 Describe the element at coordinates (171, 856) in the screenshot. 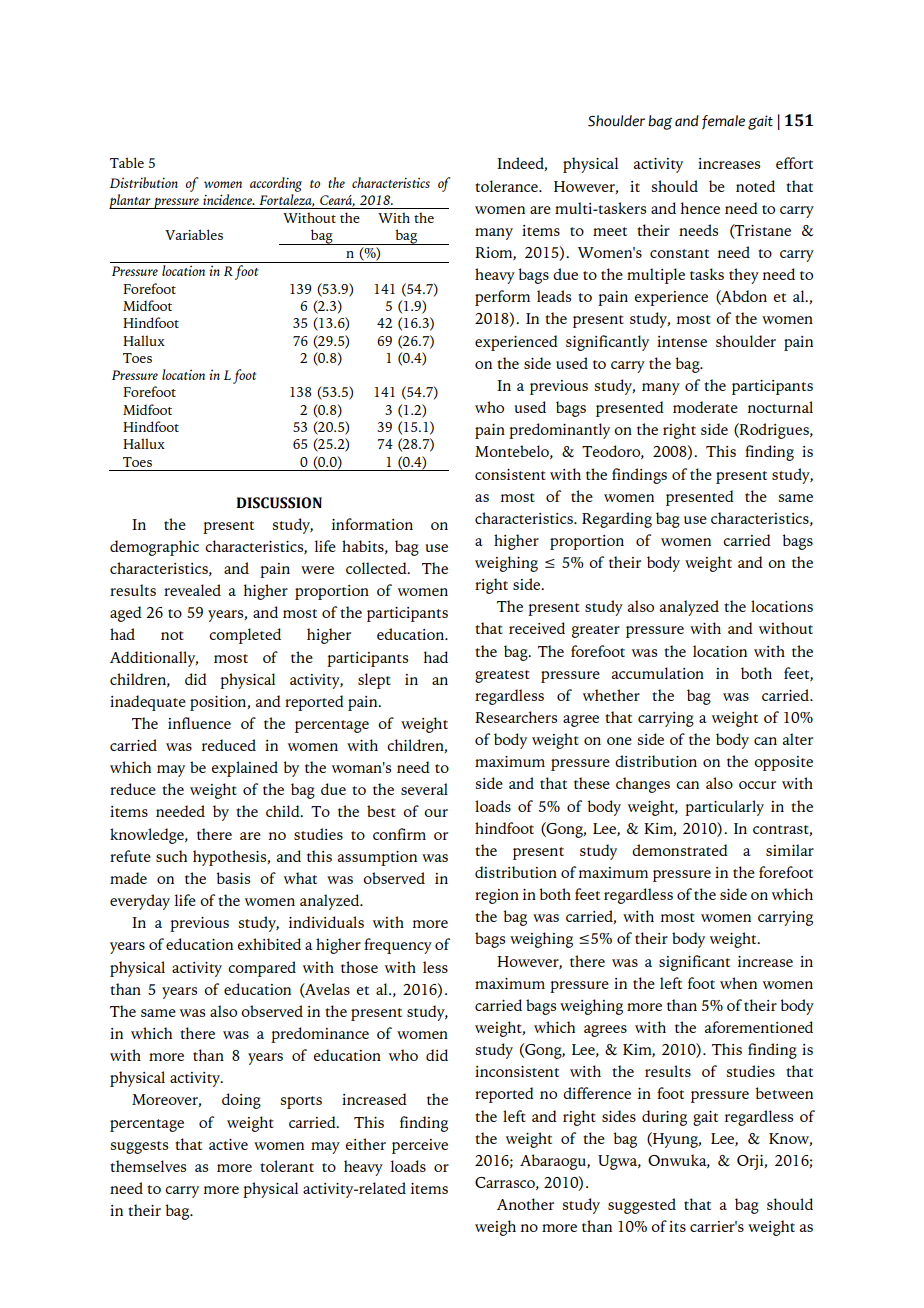

I see `such` at that location.
